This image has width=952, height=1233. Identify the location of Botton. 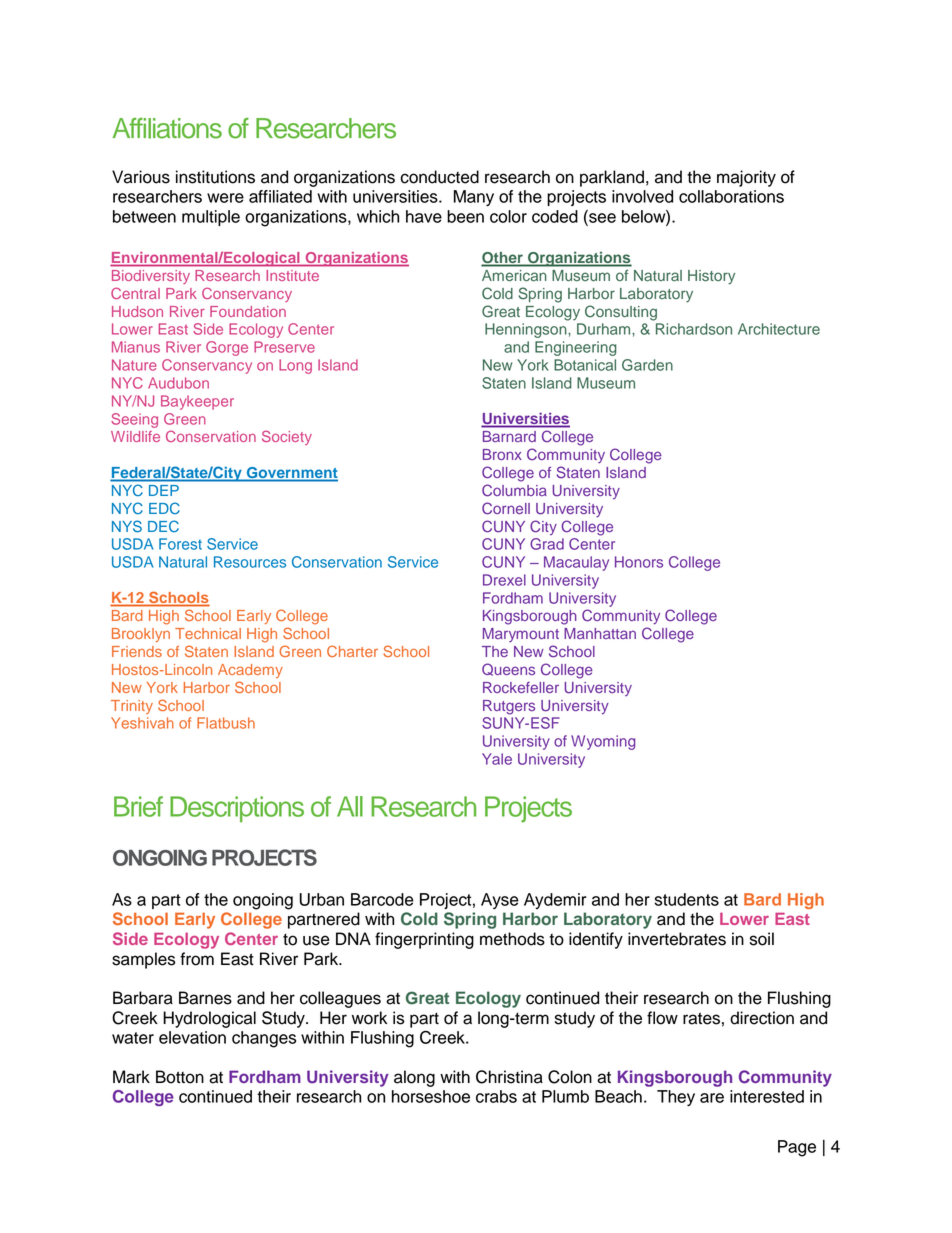
(180, 1077).
